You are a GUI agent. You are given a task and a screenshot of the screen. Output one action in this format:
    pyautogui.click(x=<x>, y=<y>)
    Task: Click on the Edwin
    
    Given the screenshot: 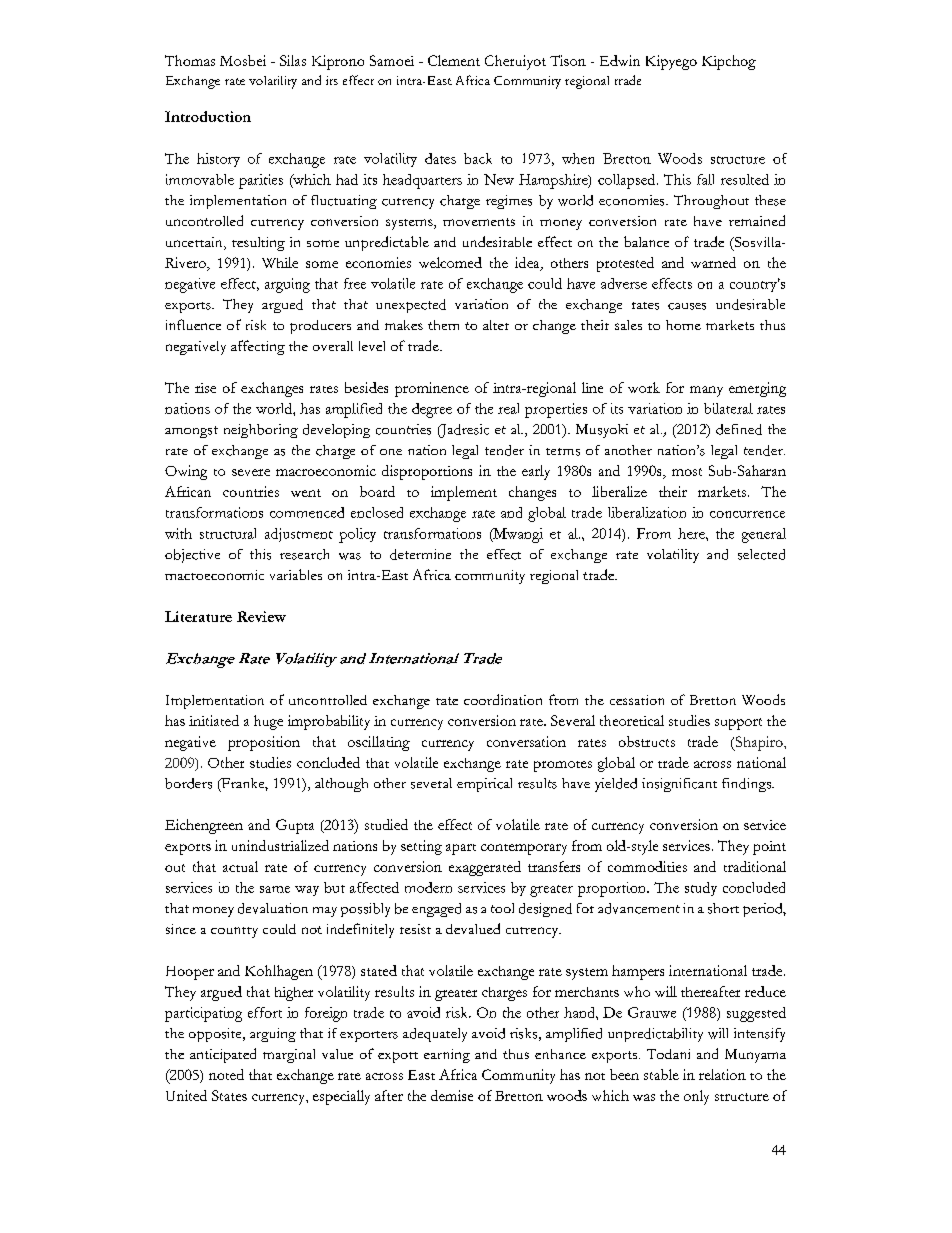 What is the action you would take?
    pyautogui.click(x=620, y=60)
